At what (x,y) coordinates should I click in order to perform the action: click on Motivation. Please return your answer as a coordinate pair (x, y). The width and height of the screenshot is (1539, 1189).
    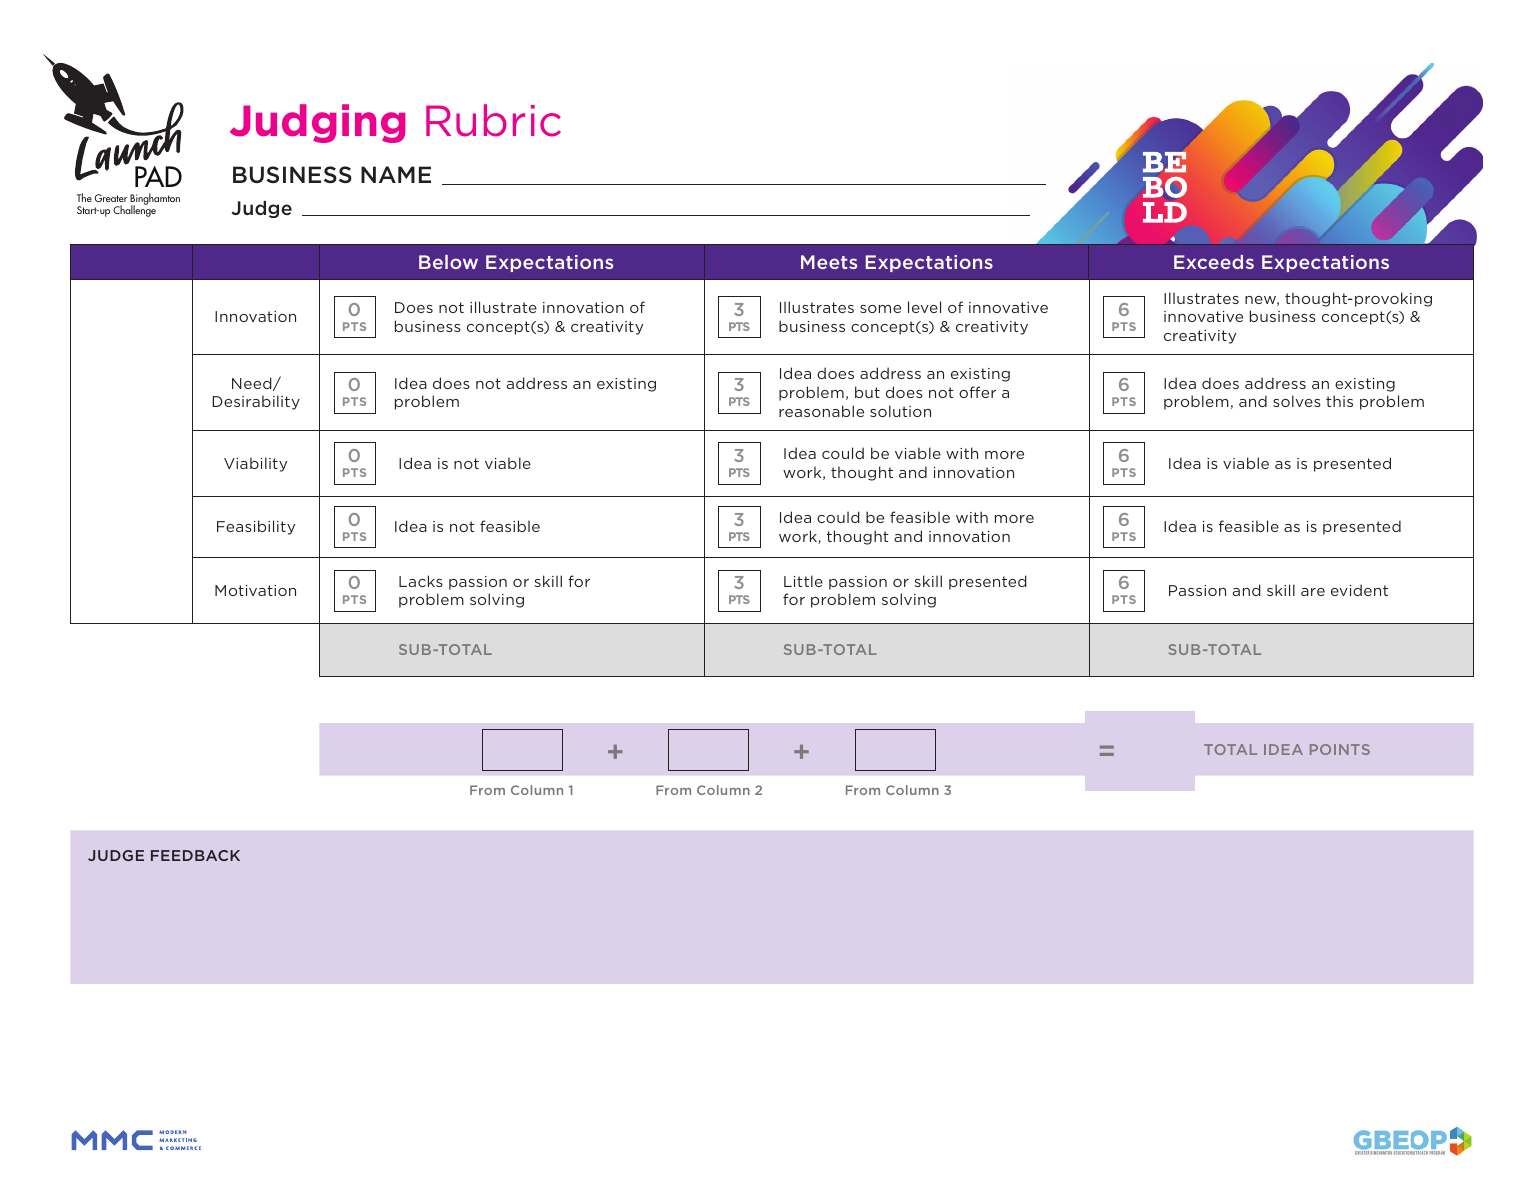
    Looking at the image, I should click on (255, 590).
